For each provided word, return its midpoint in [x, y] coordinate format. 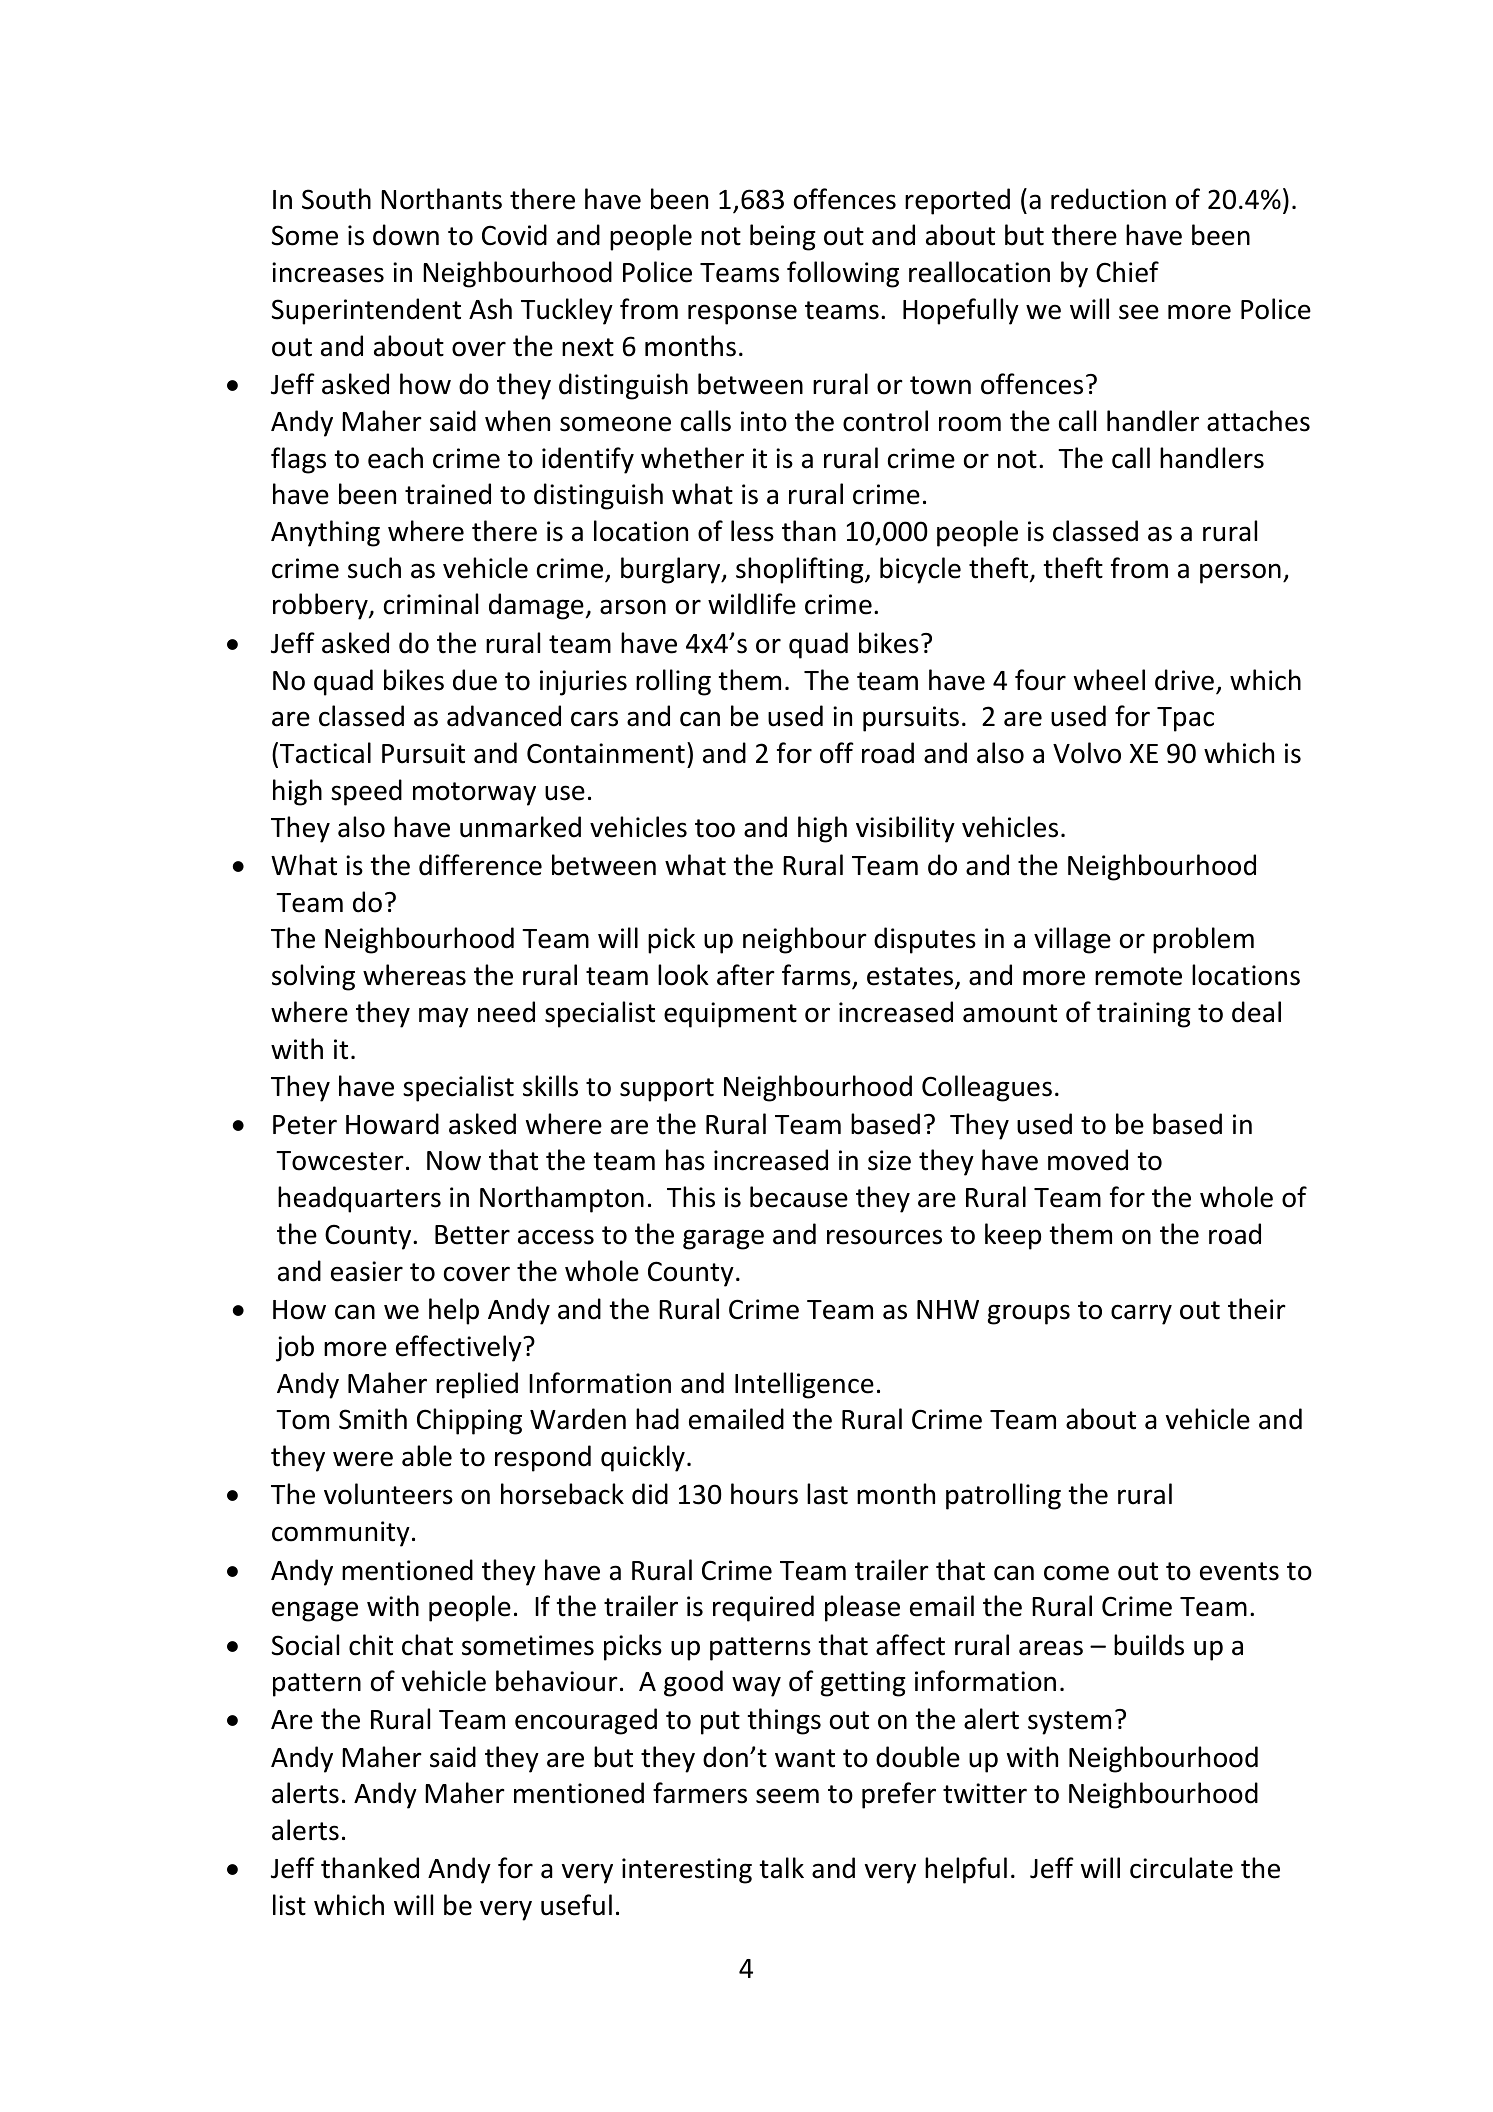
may [444, 1017]
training [1144, 1015]
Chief [1127, 272]
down [406, 235]
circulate [1181, 1868]
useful [576, 1905]
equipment [730, 1015]
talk [782, 1868]
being [783, 237]
